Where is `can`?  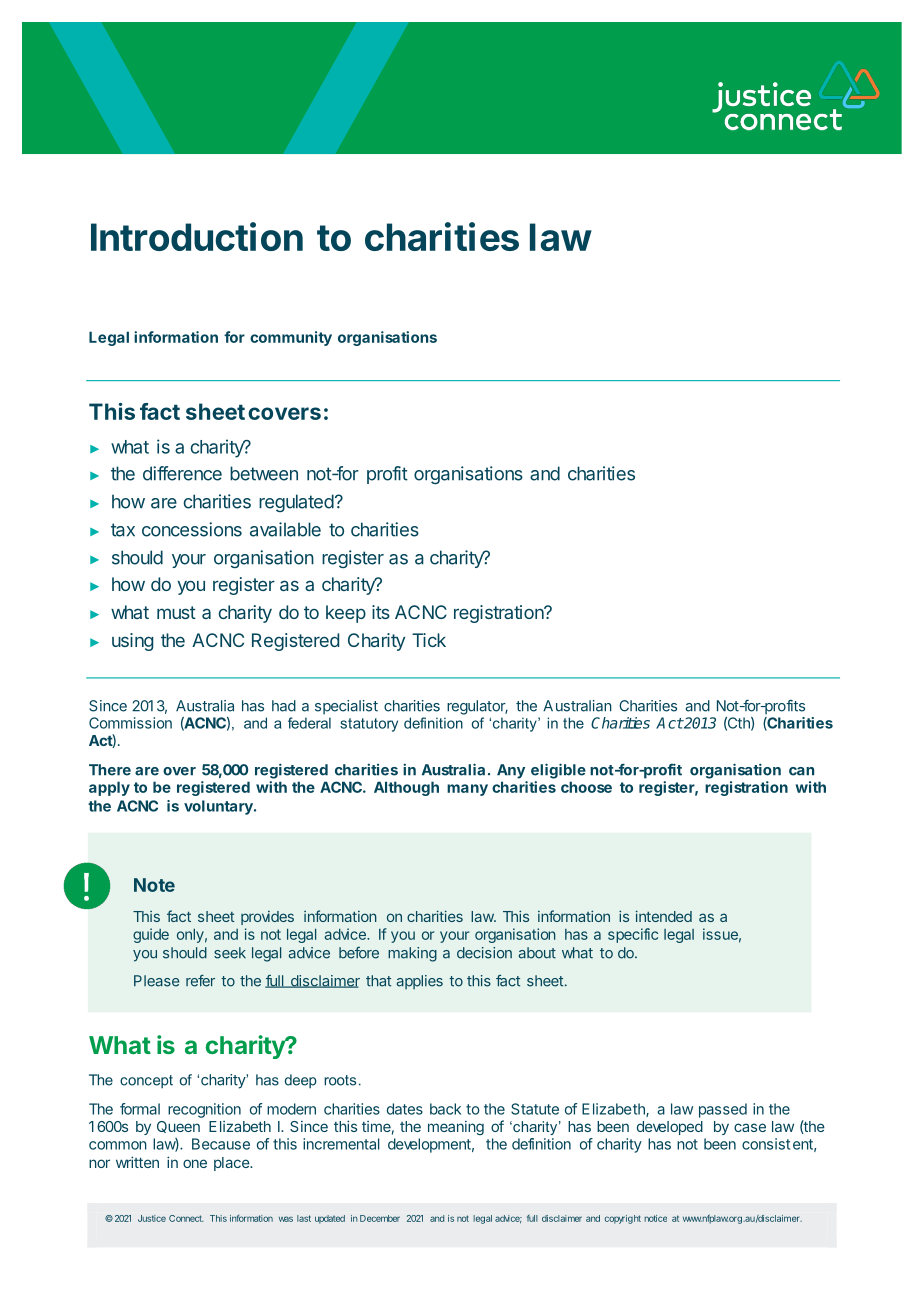
can is located at coordinates (801, 771).
